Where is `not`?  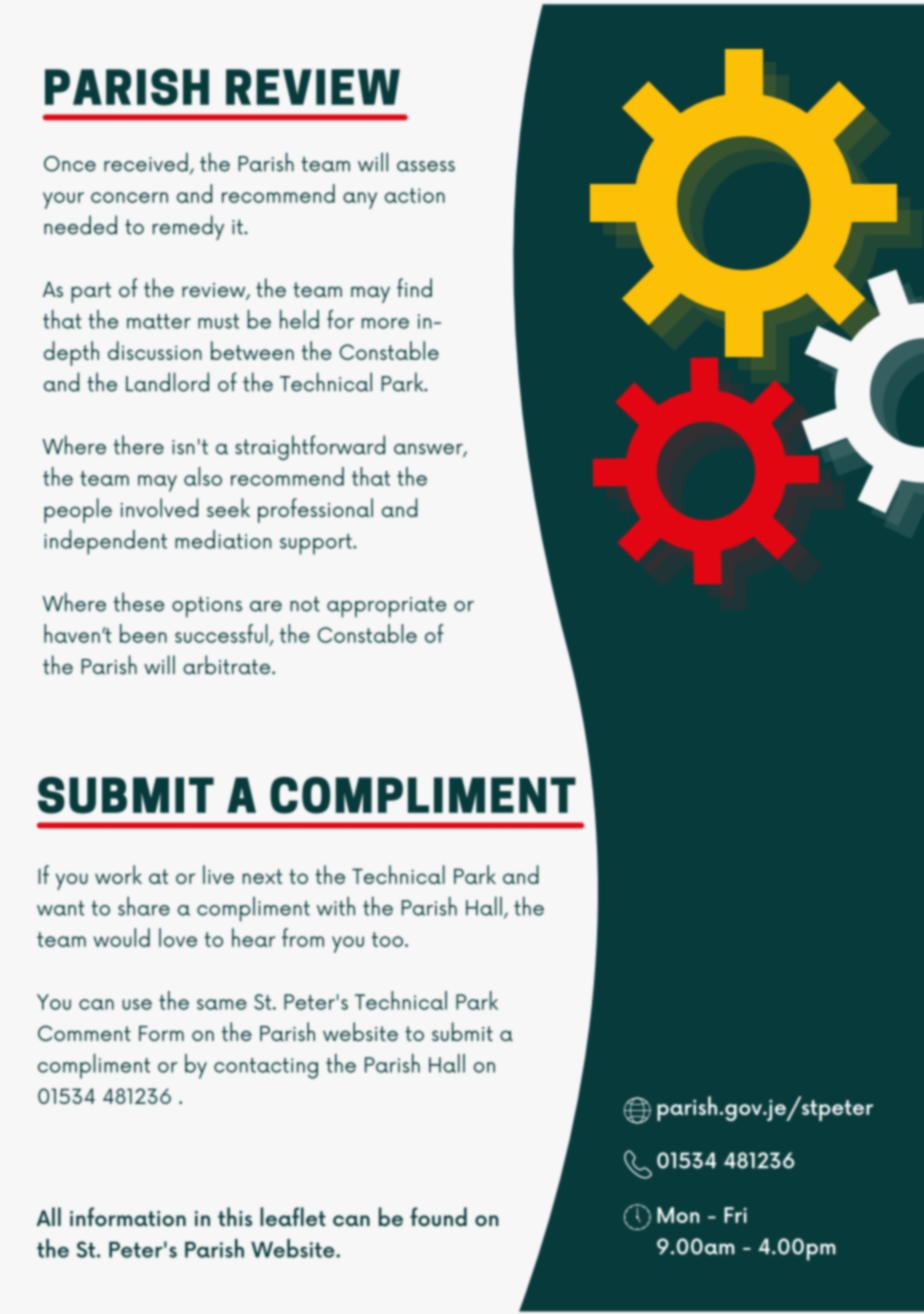 not is located at coordinates (305, 604).
